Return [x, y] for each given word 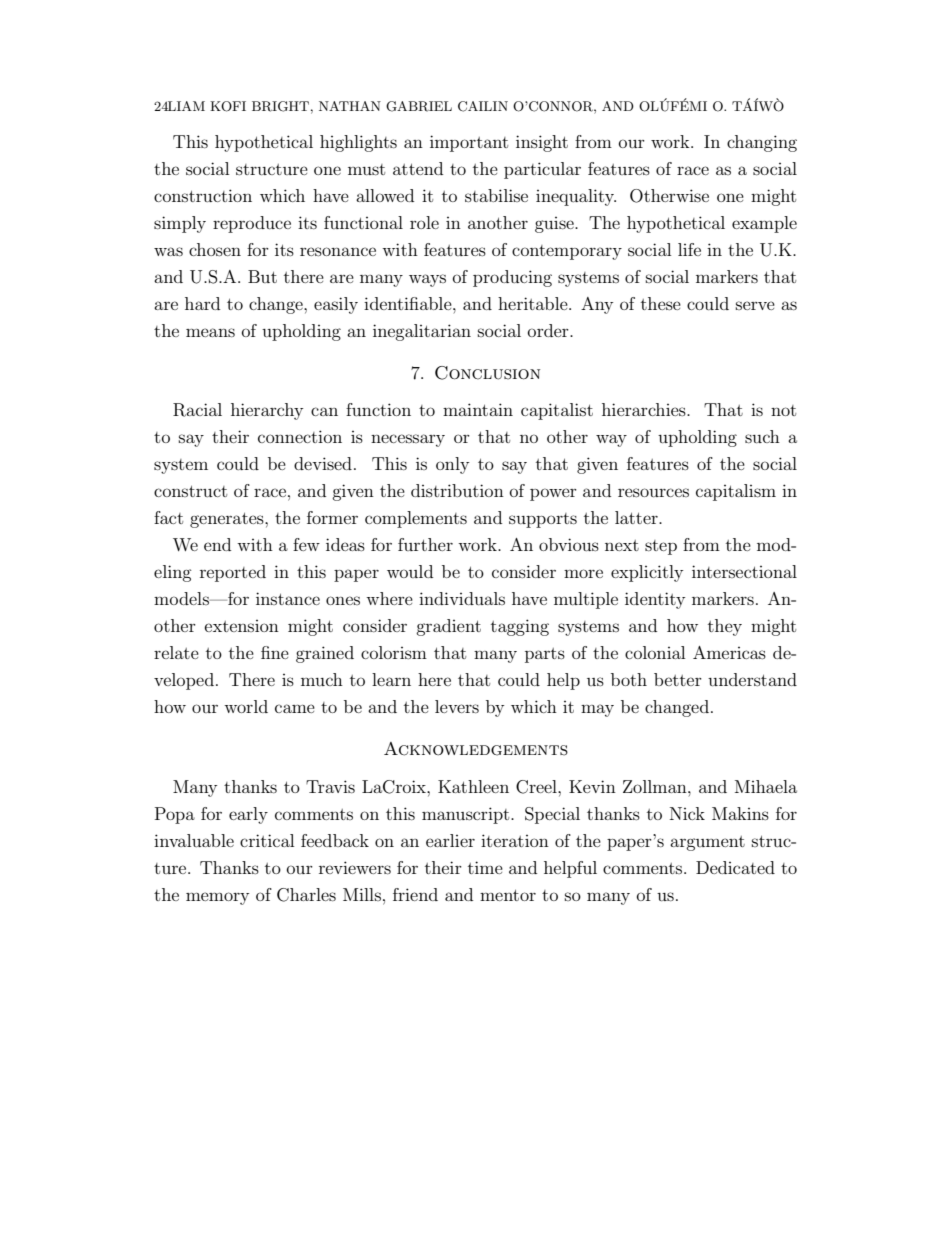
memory [217, 898]
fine [275, 652]
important [469, 143]
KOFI [228, 106]
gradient [448, 627]
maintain [478, 409]
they [725, 627]
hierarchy [267, 411]
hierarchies [645, 409]
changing [762, 143]
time [485, 867]
